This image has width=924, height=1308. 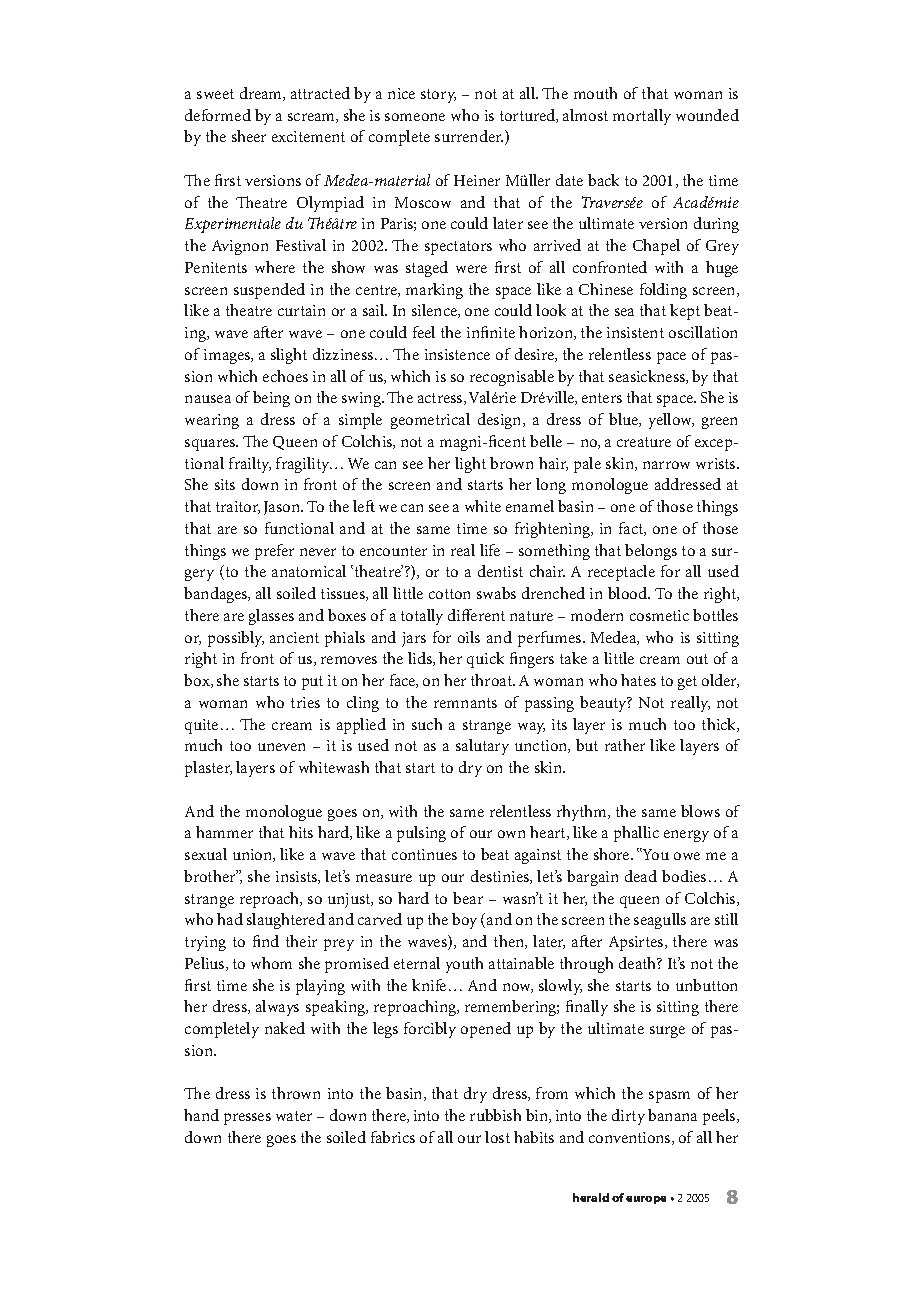 I want to click on oils, so click(x=469, y=637).
